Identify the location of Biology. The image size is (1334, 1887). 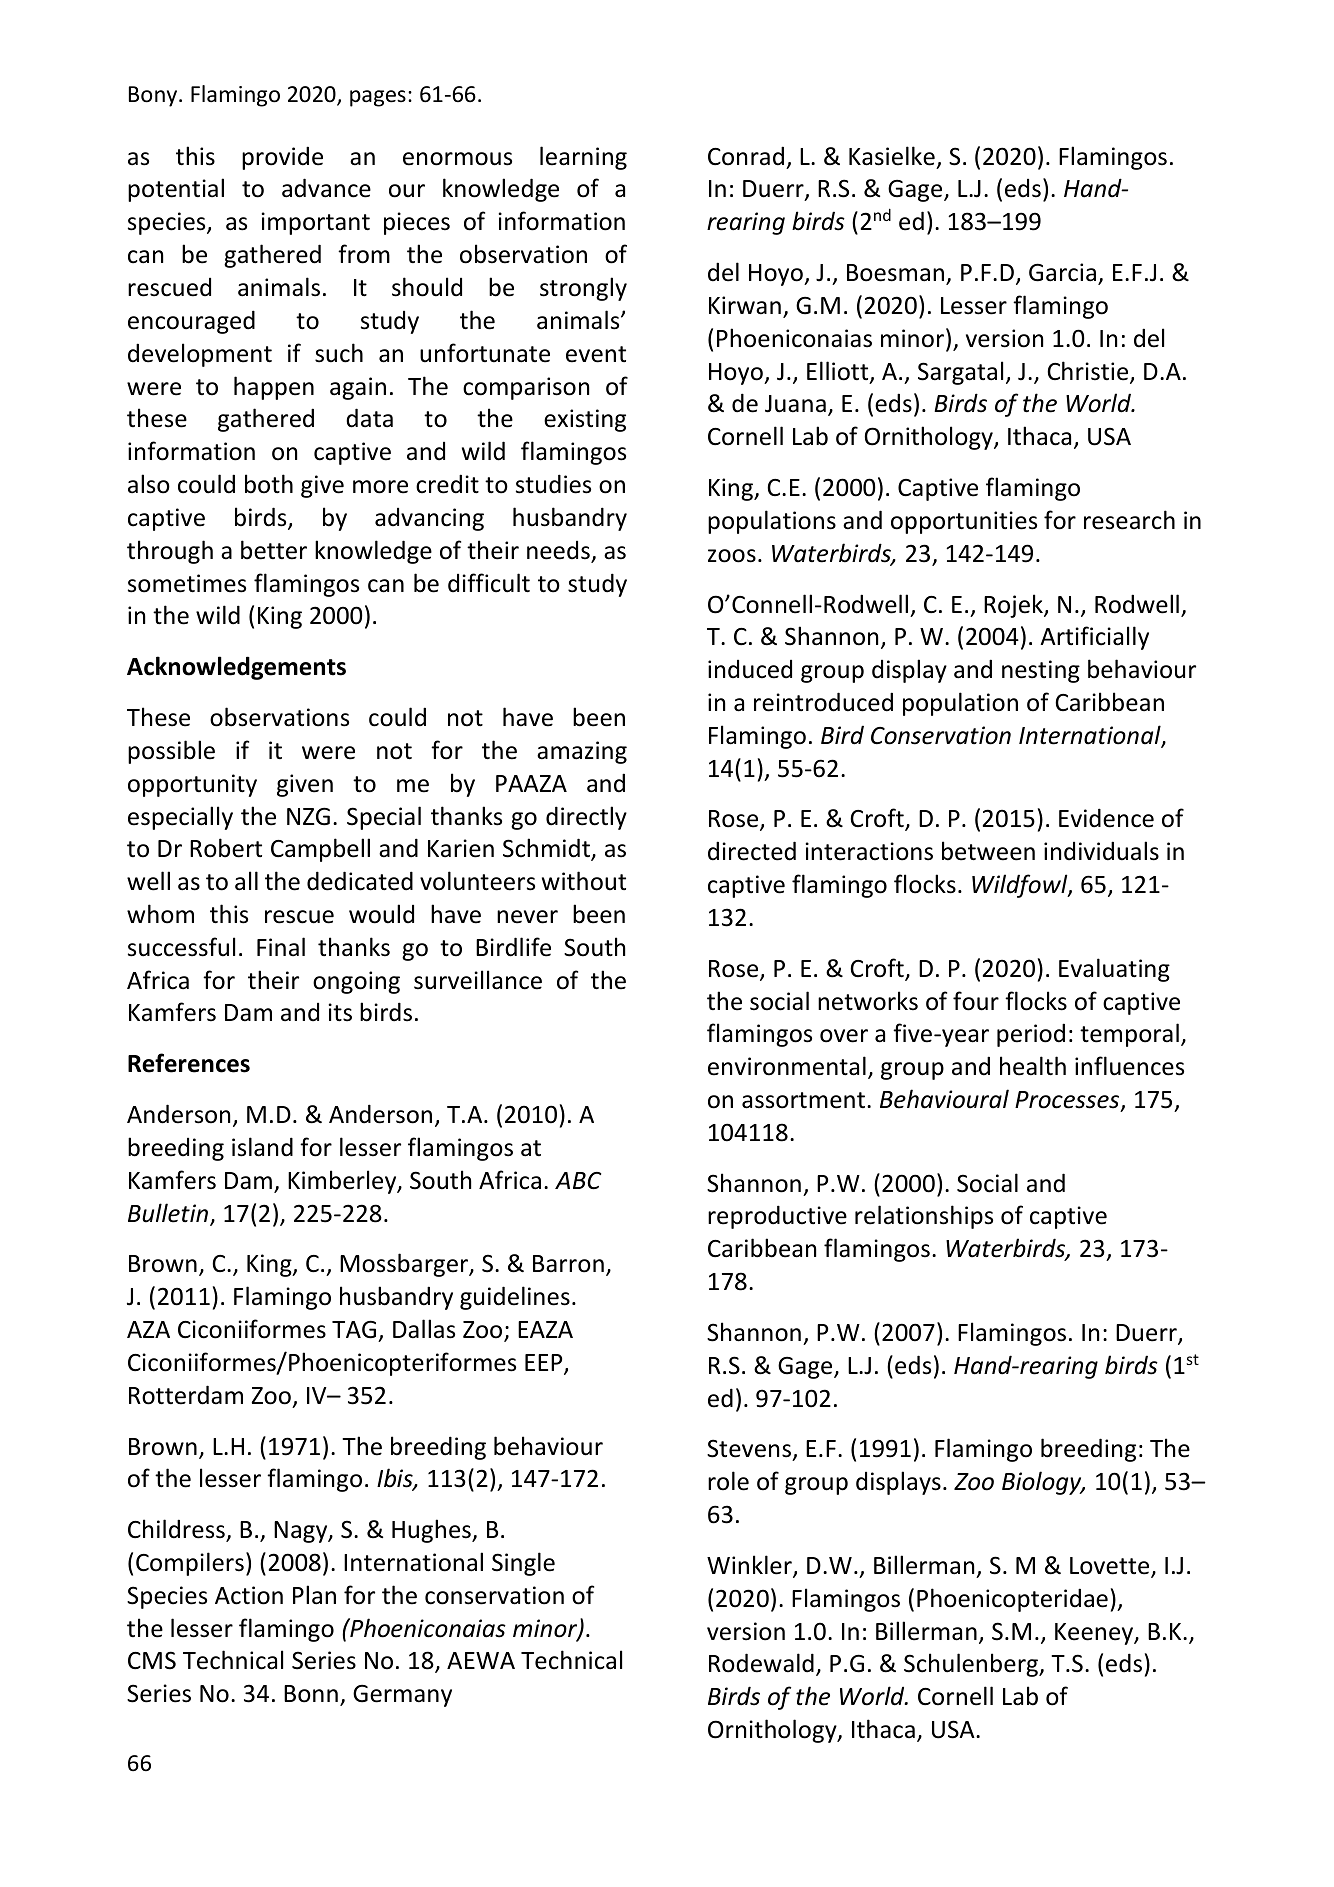
(1043, 1483).
